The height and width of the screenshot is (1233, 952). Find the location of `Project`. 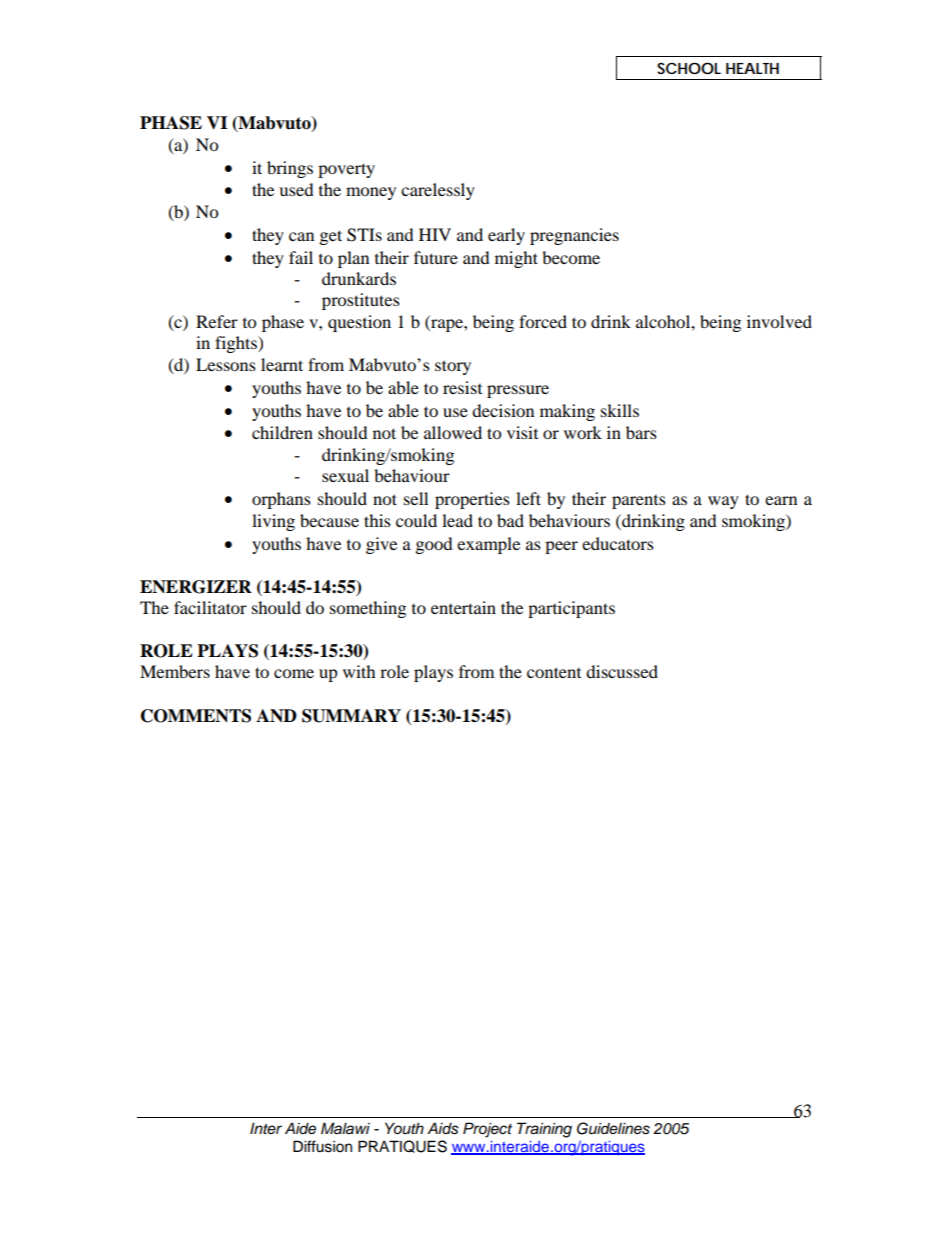

Project is located at coordinates (487, 1130).
